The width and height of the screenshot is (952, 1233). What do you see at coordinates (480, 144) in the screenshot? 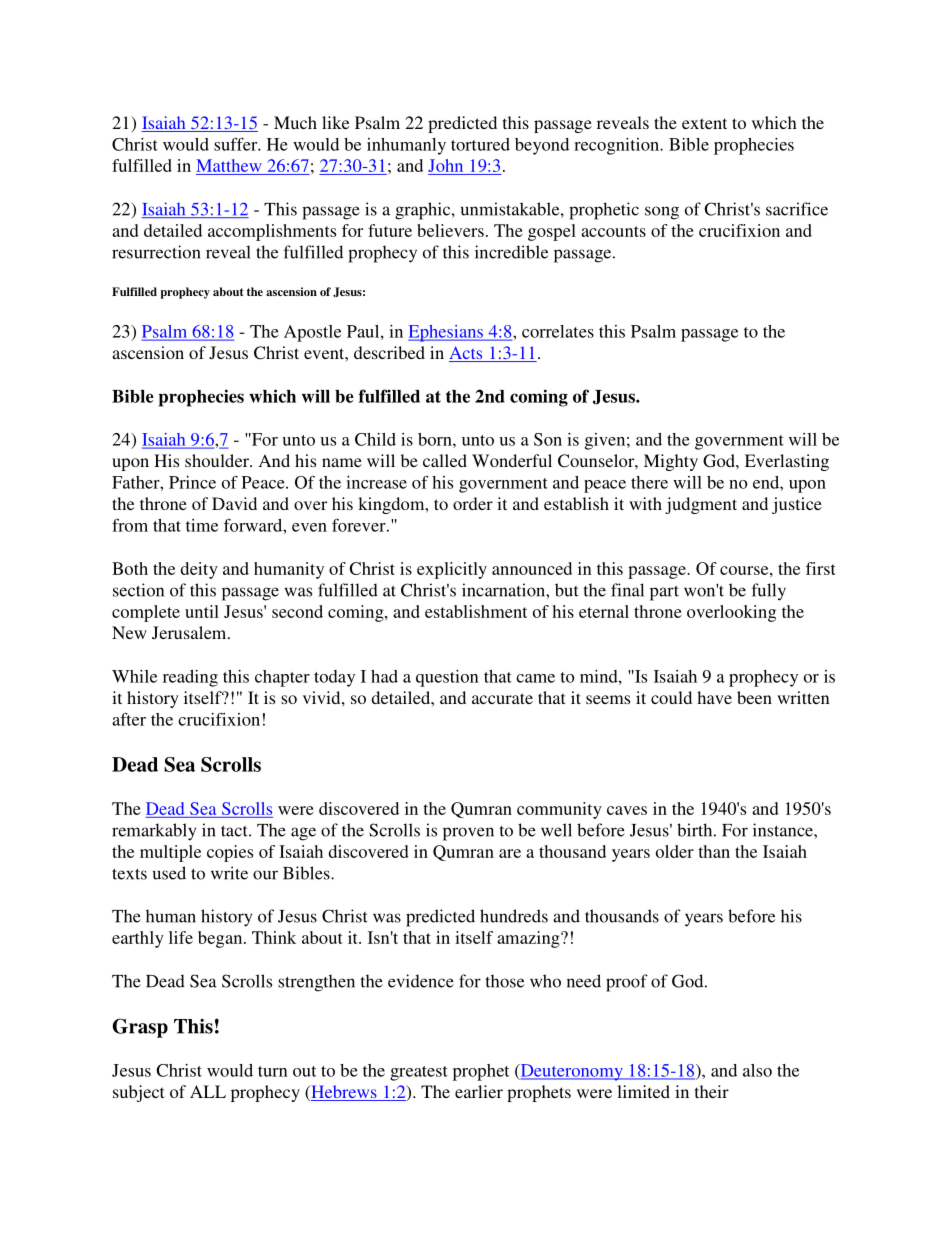
I see `tortured` at bounding box center [480, 144].
